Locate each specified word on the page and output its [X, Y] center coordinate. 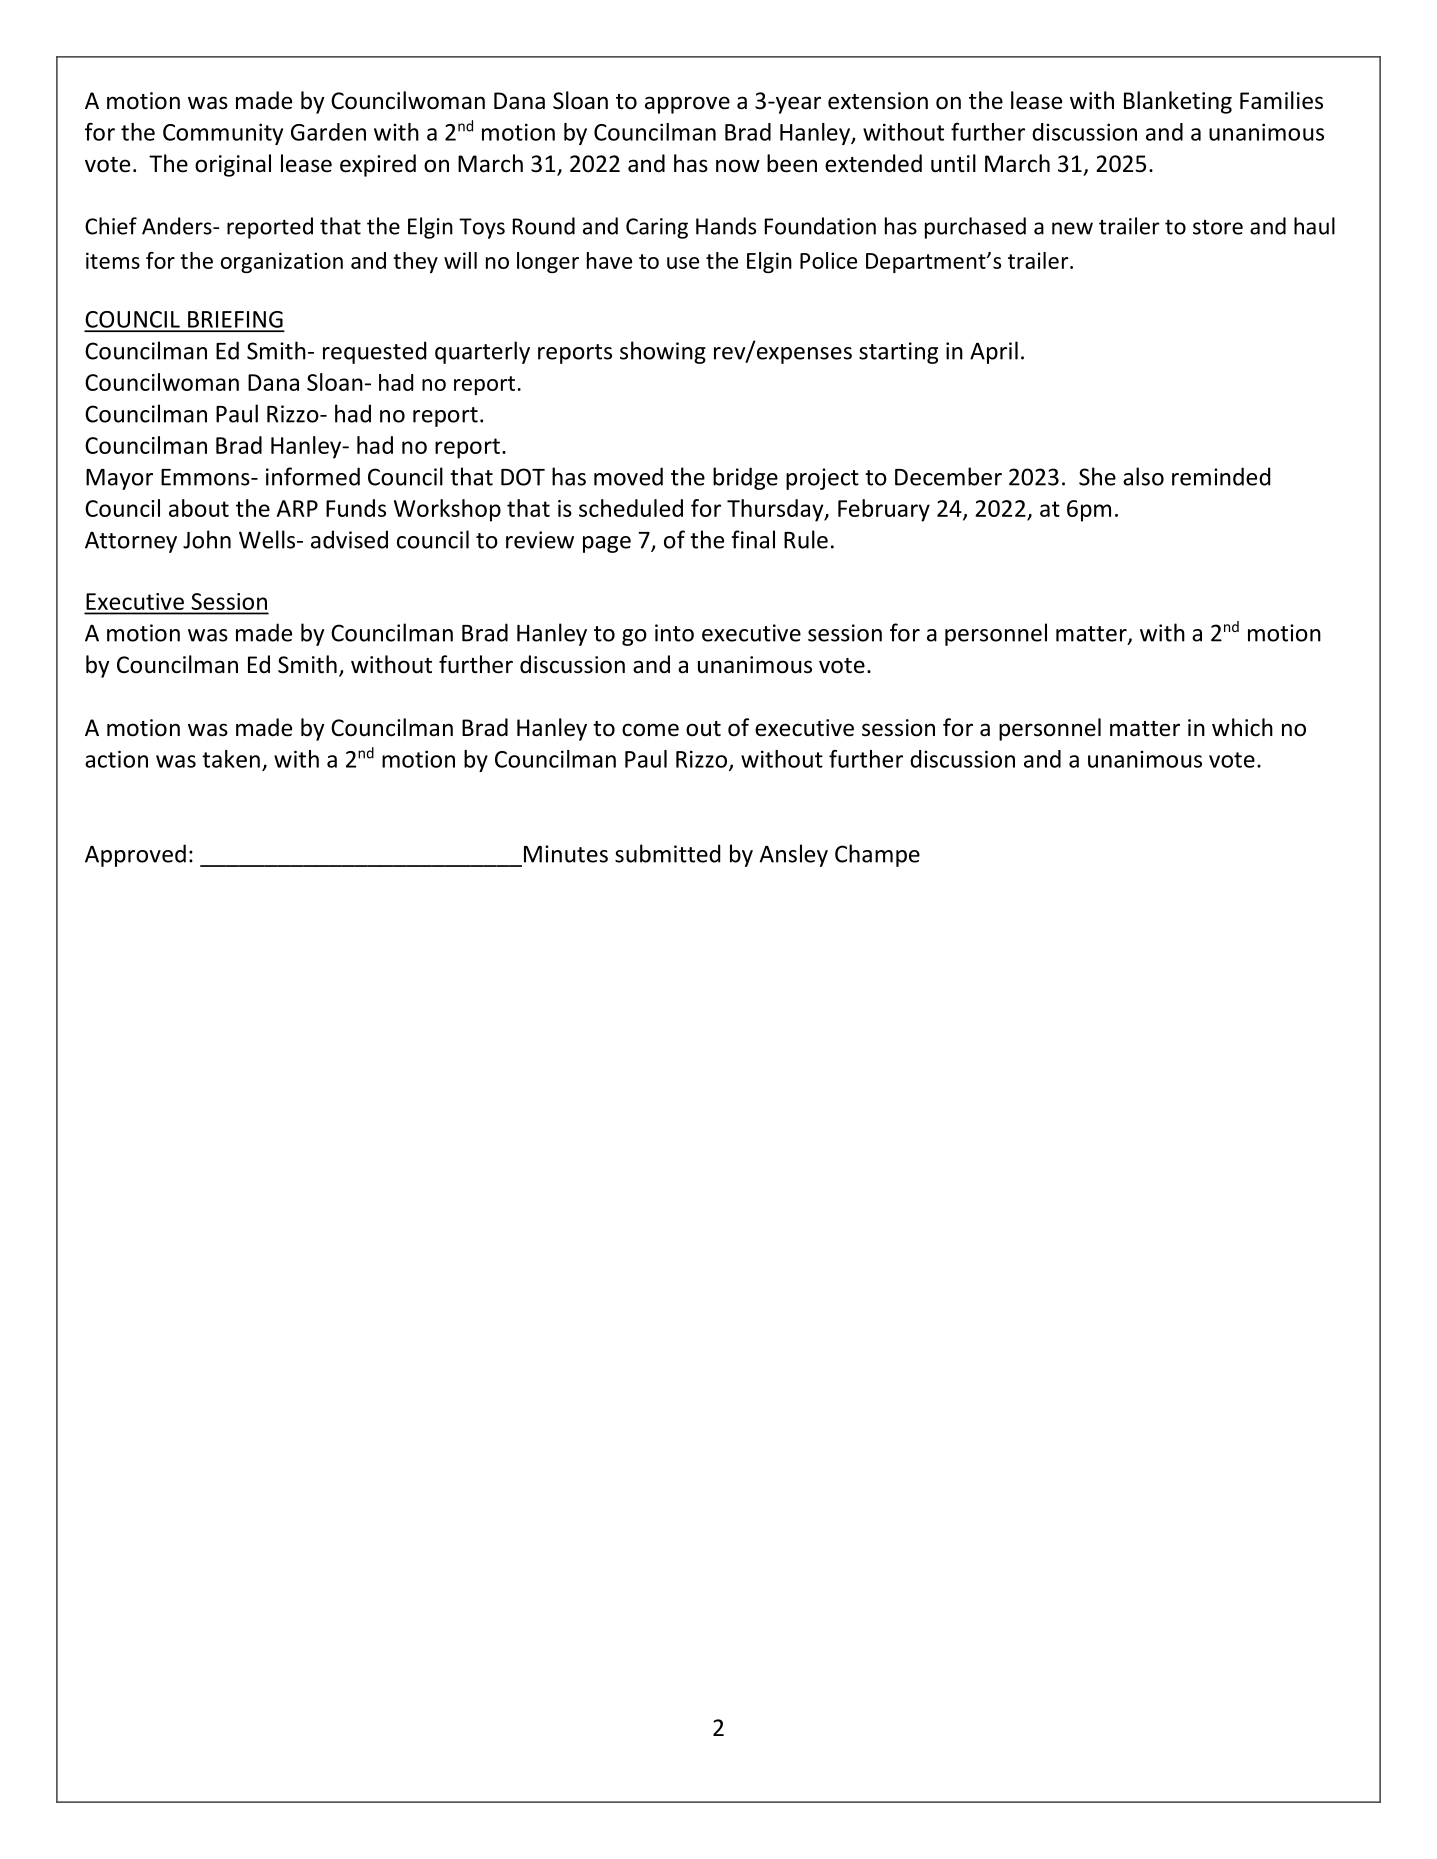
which [1242, 727]
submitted [667, 853]
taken [231, 759]
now [738, 166]
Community [223, 134]
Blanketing [1178, 102]
